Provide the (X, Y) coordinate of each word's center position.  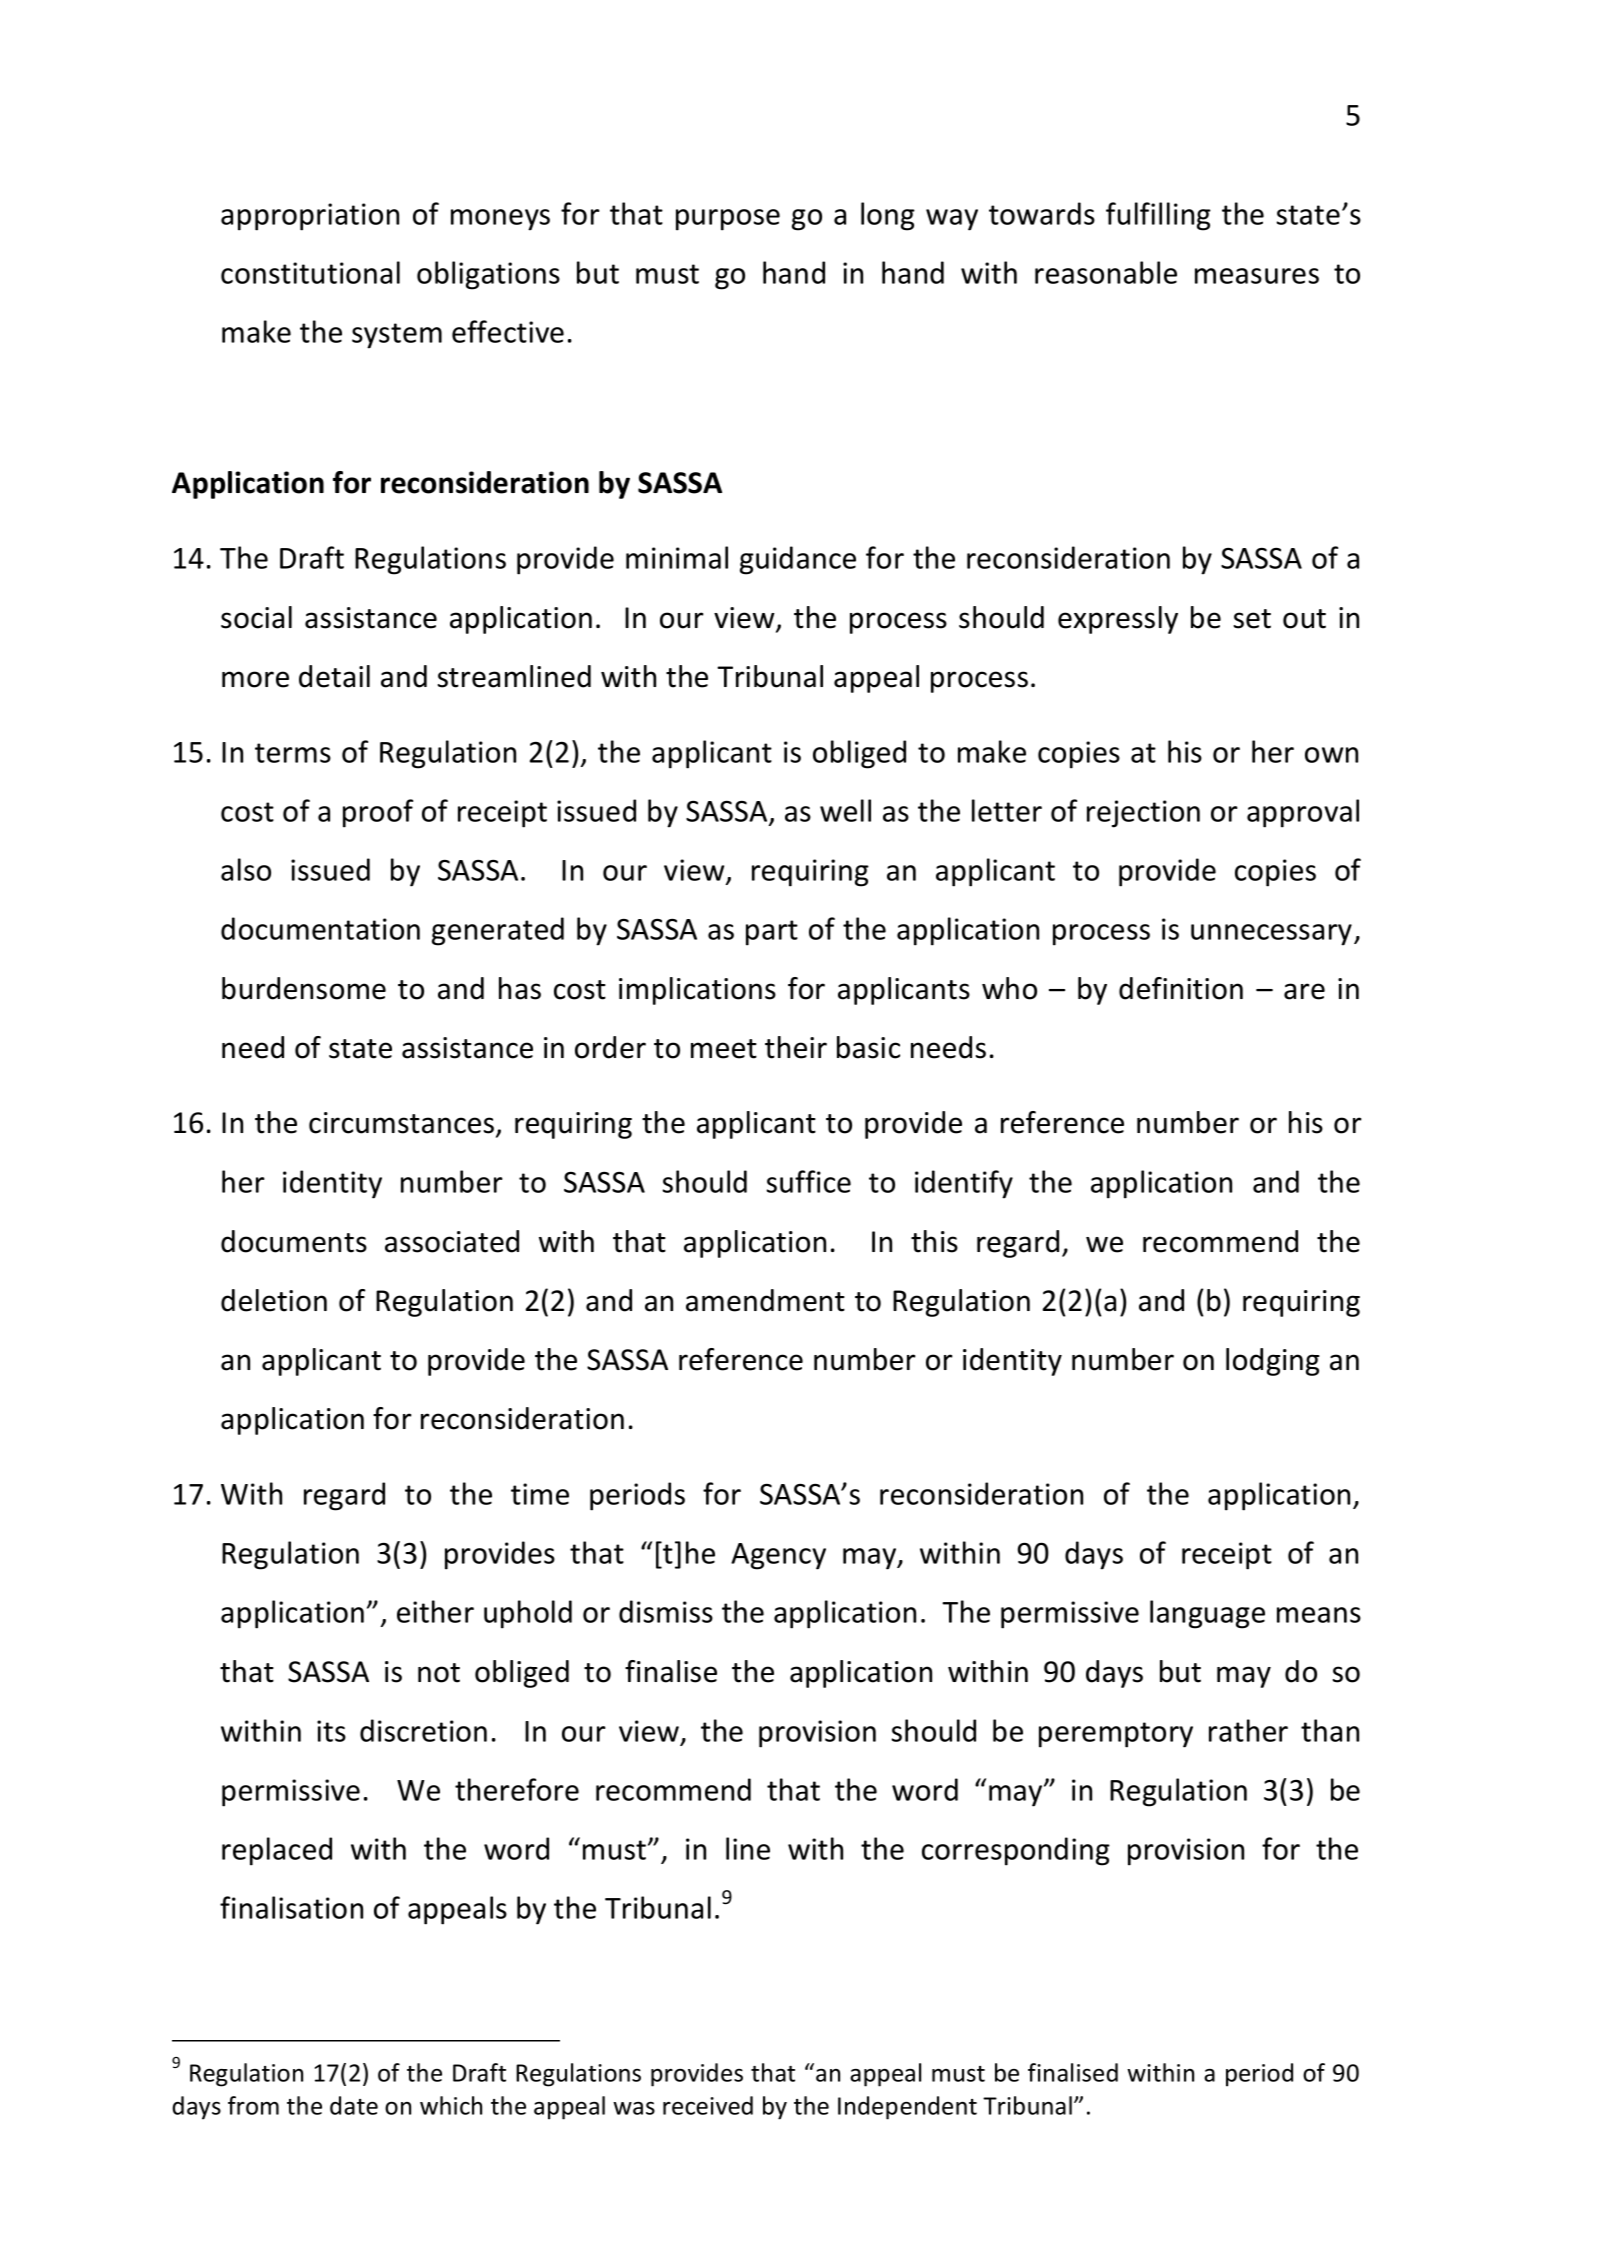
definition (1181, 988)
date (354, 2105)
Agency (778, 1556)
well (845, 810)
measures (1257, 276)
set (1252, 619)
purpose (728, 220)
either (435, 1611)
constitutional (310, 272)
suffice (808, 1181)
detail (334, 676)
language (1207, 1614)
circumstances (403, 1124)
